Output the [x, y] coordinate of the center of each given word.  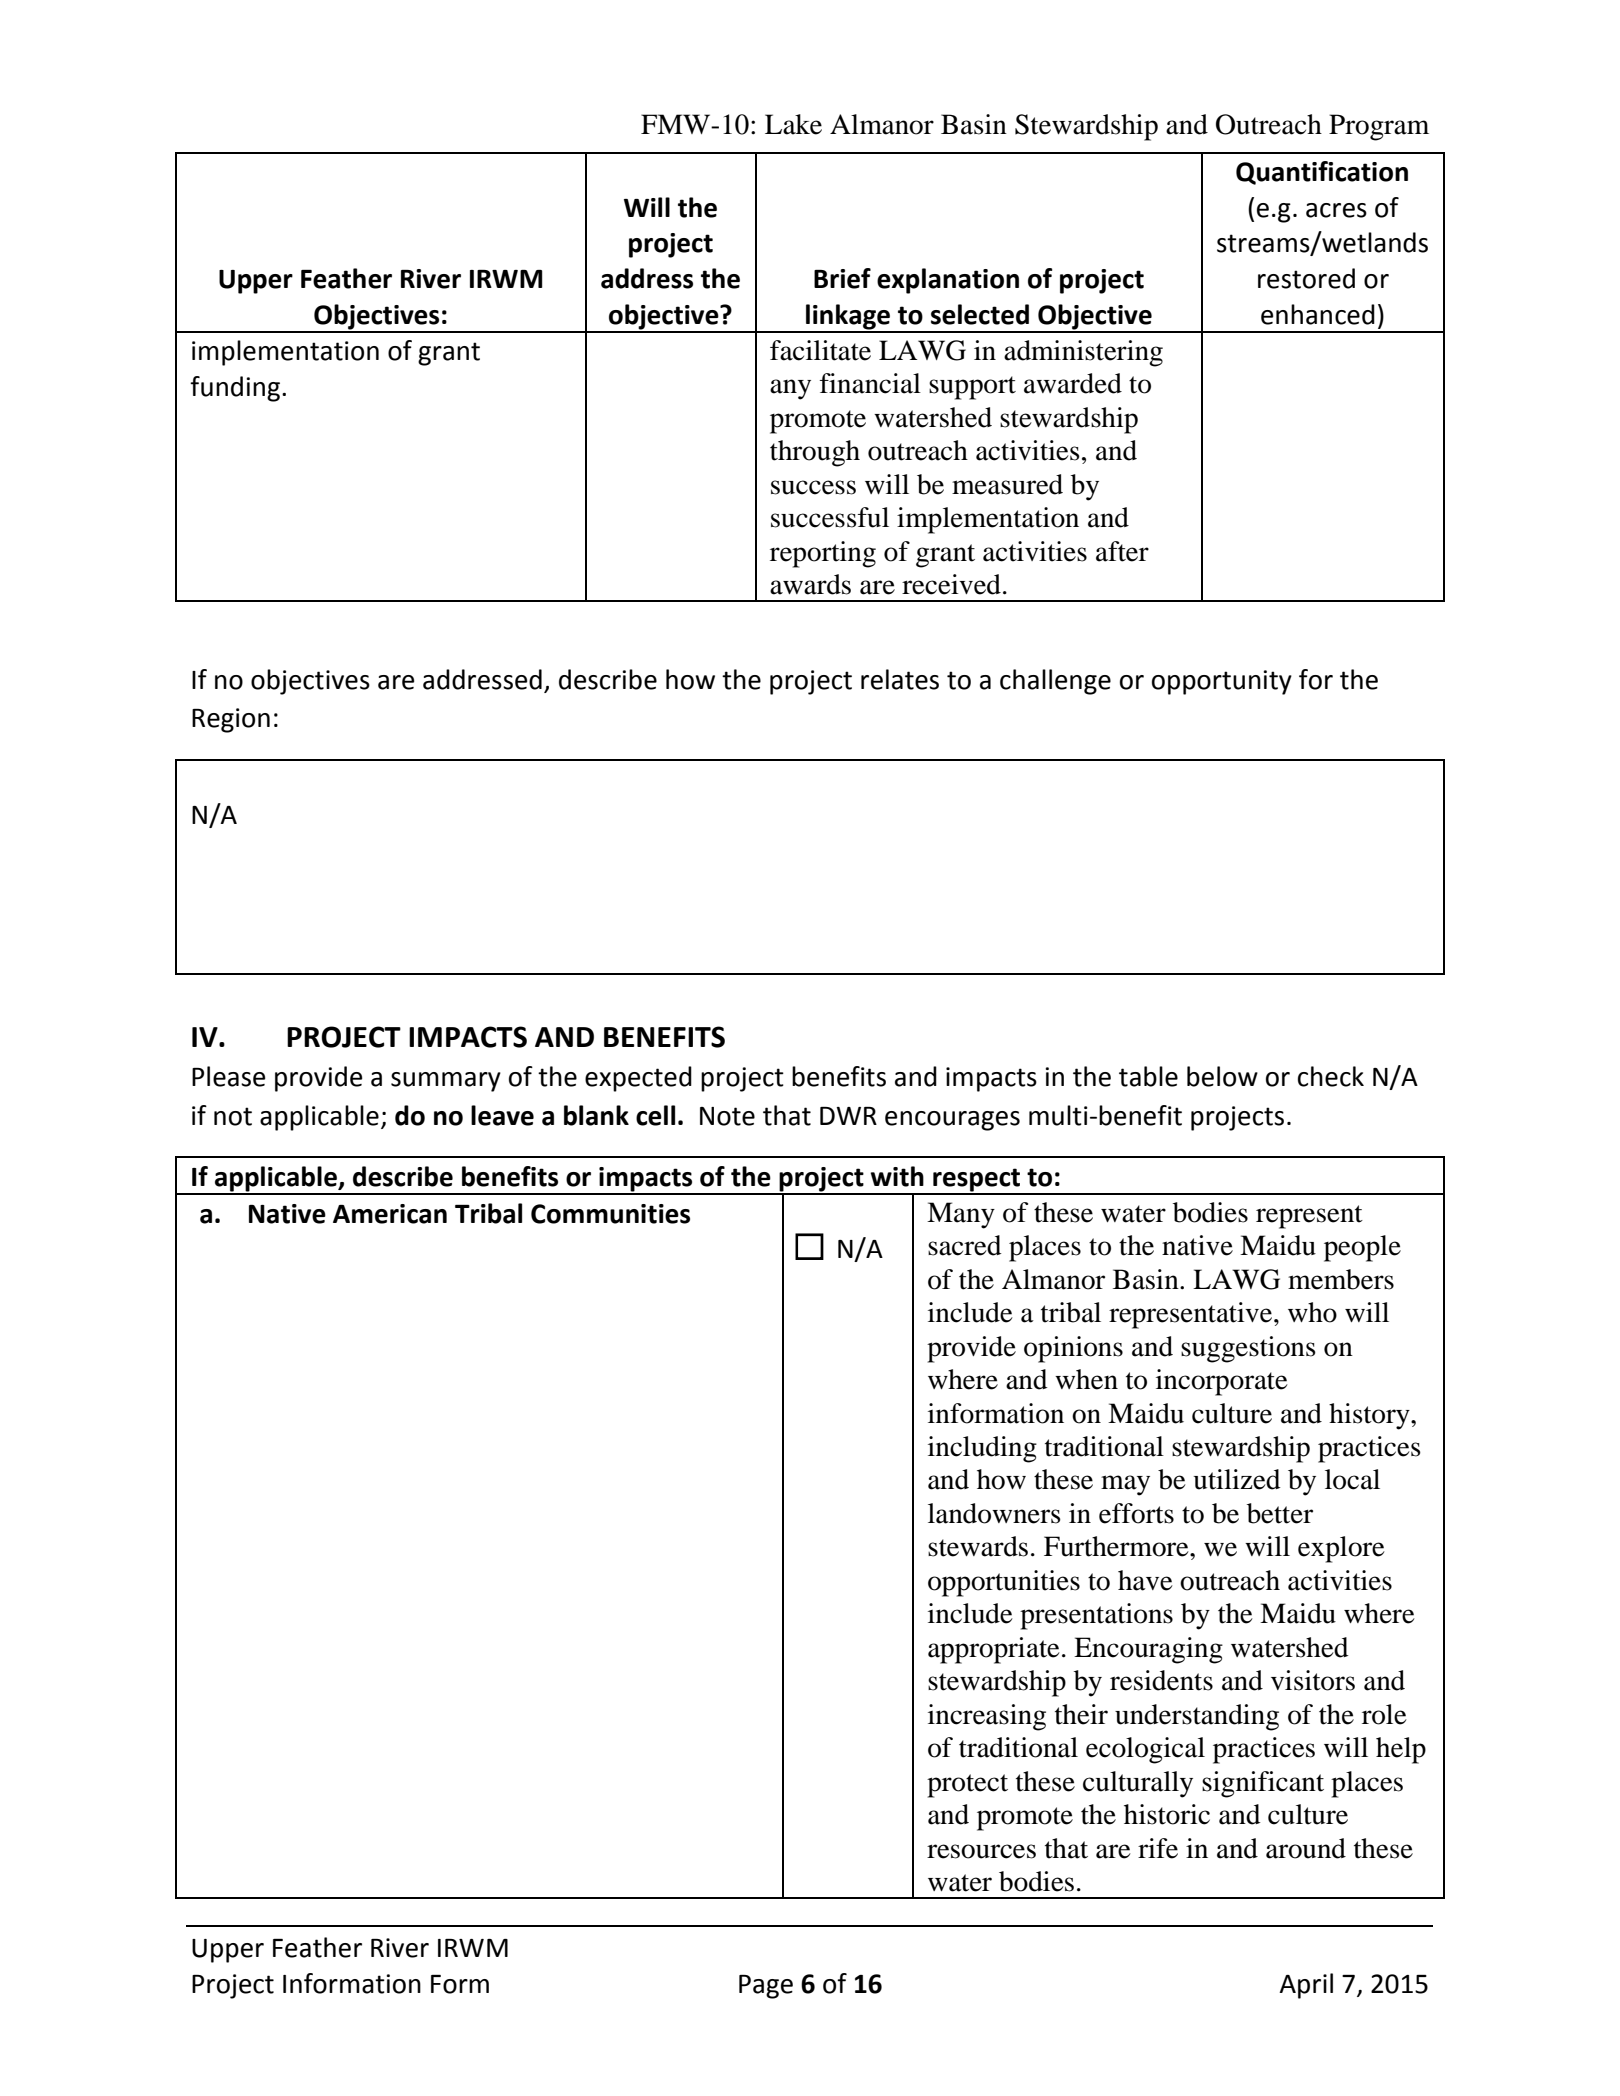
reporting [823, 554]
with [897, 1176]
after [1122, 551]
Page [766, 1987]
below [1222, 1076]
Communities [610, 1214]
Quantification [1322, 173]
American [390, 1214]
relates [900, 679]
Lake [793, 124]
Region [231, 720]
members [1341, 1279]
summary [446, 1082]
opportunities [1004, 1583]
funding [236, 389]
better [1280, 1513]
